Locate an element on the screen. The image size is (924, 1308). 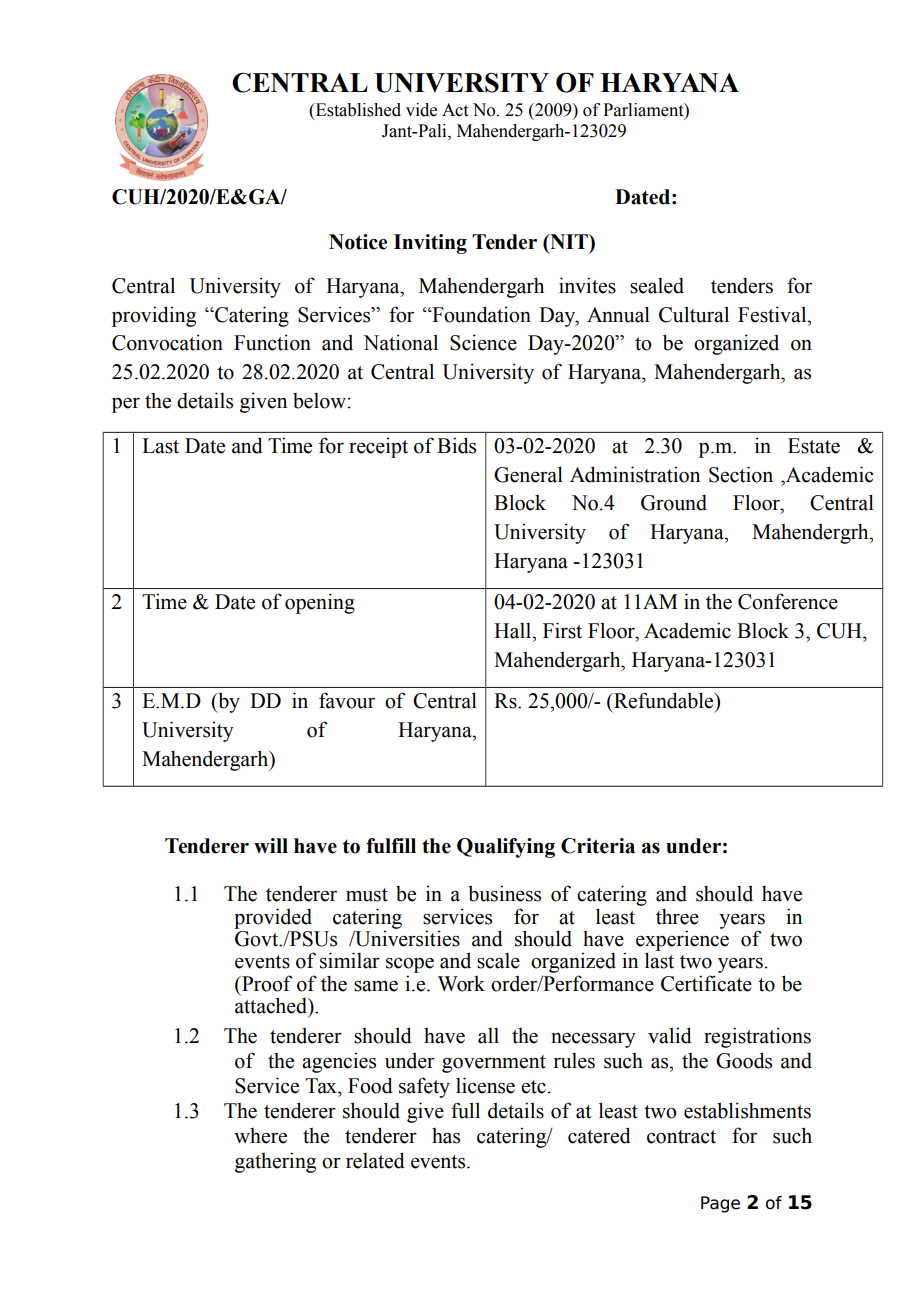
has is located at coordinates (446, 1136).
